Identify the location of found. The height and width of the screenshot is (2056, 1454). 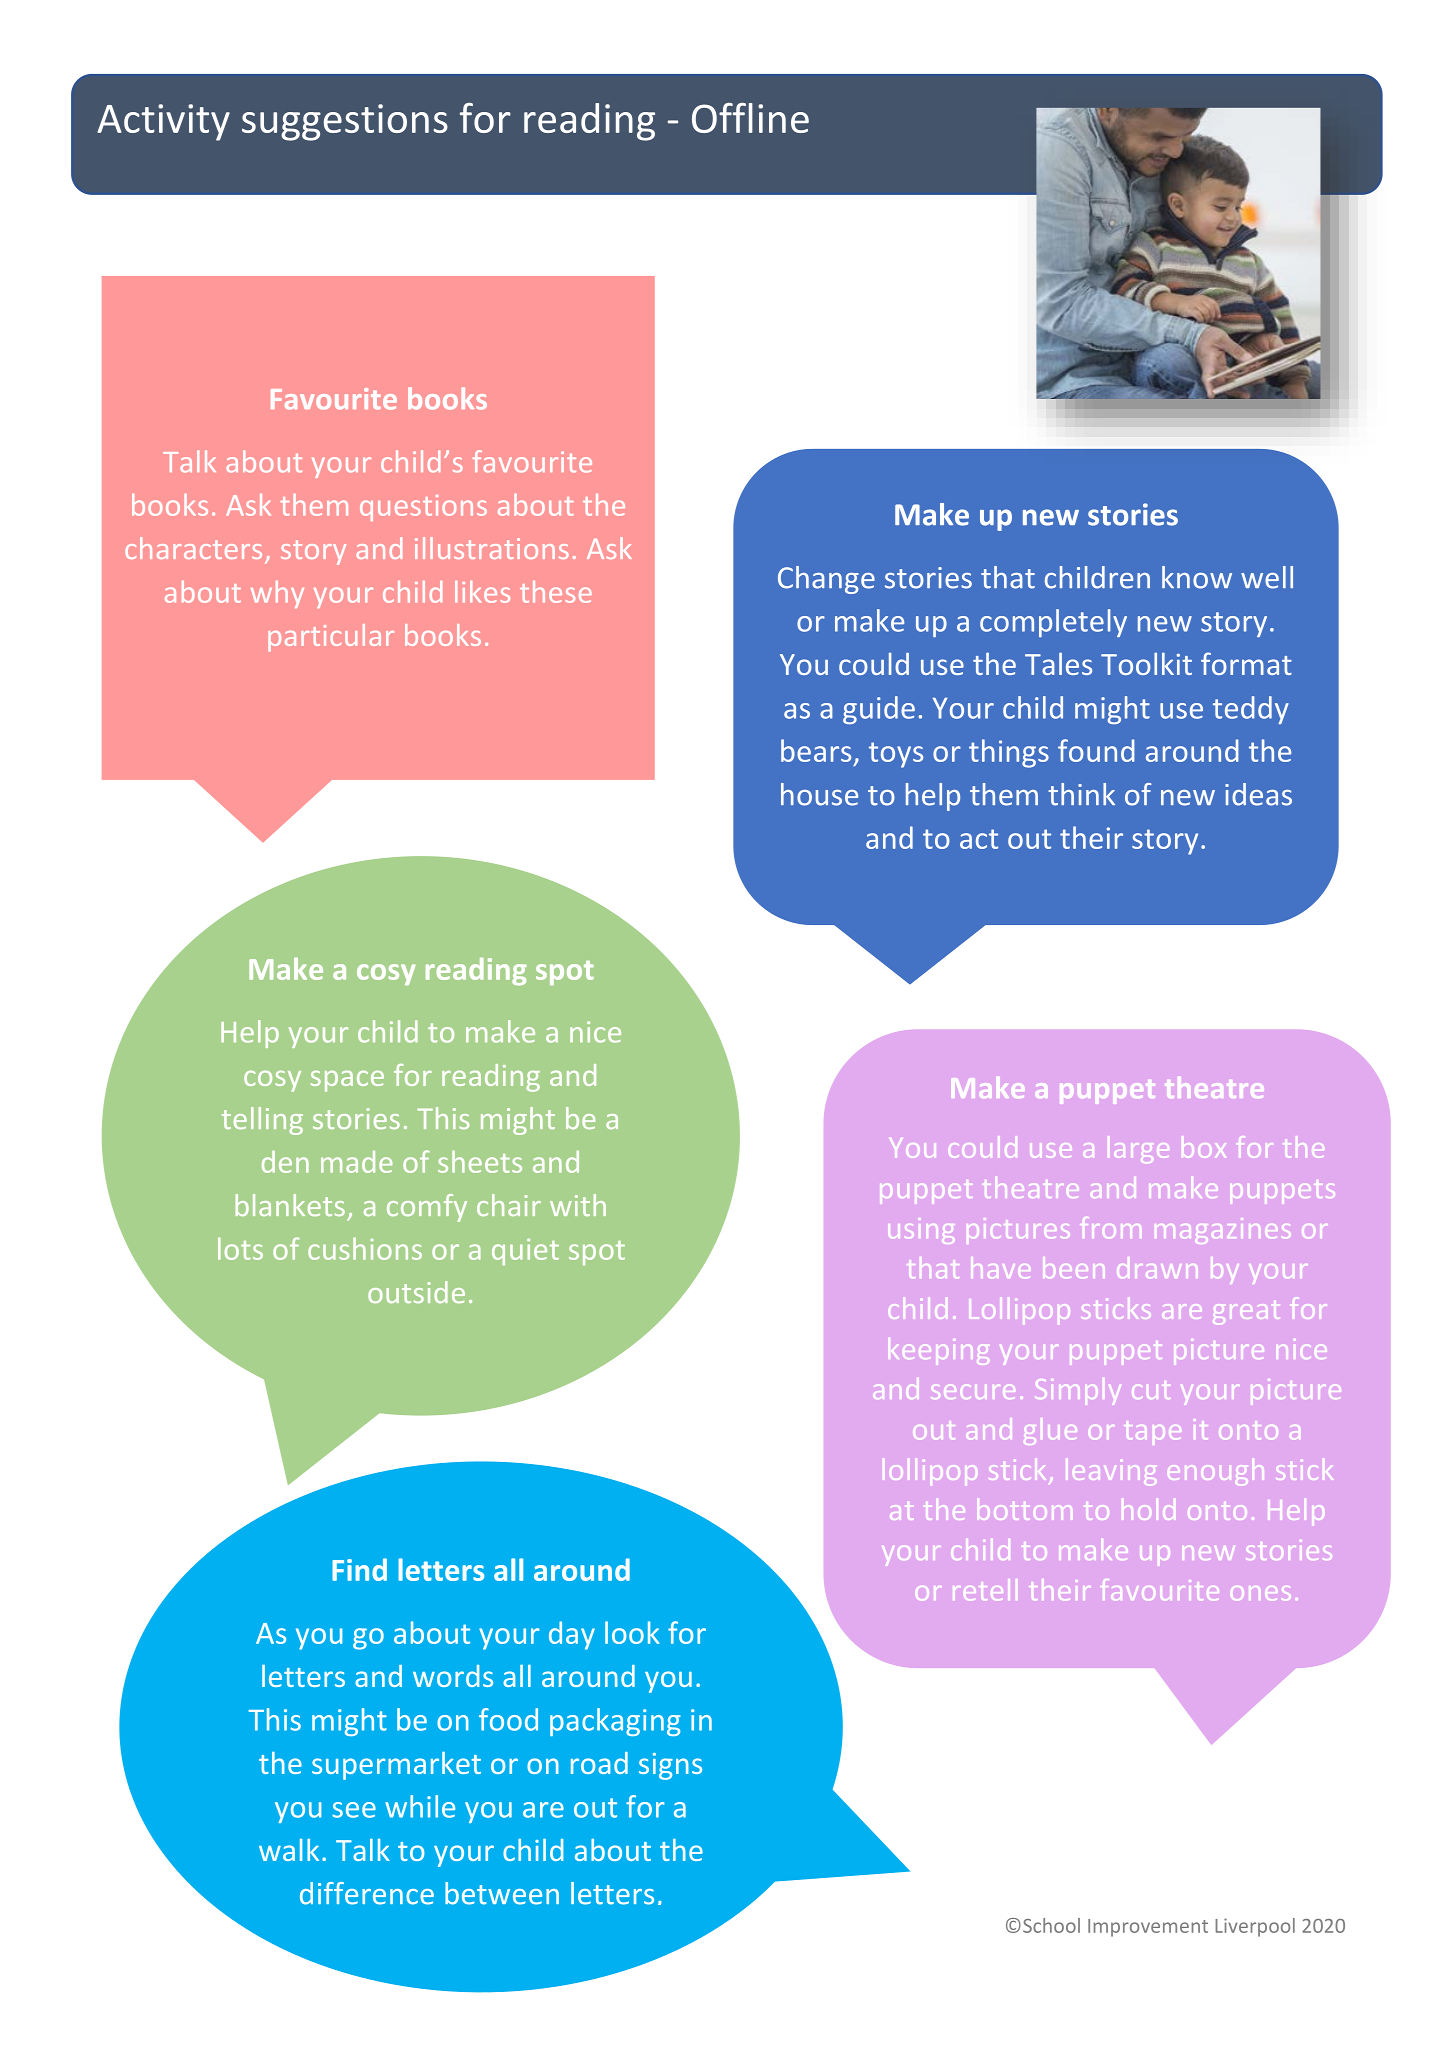
(1096, 750).
